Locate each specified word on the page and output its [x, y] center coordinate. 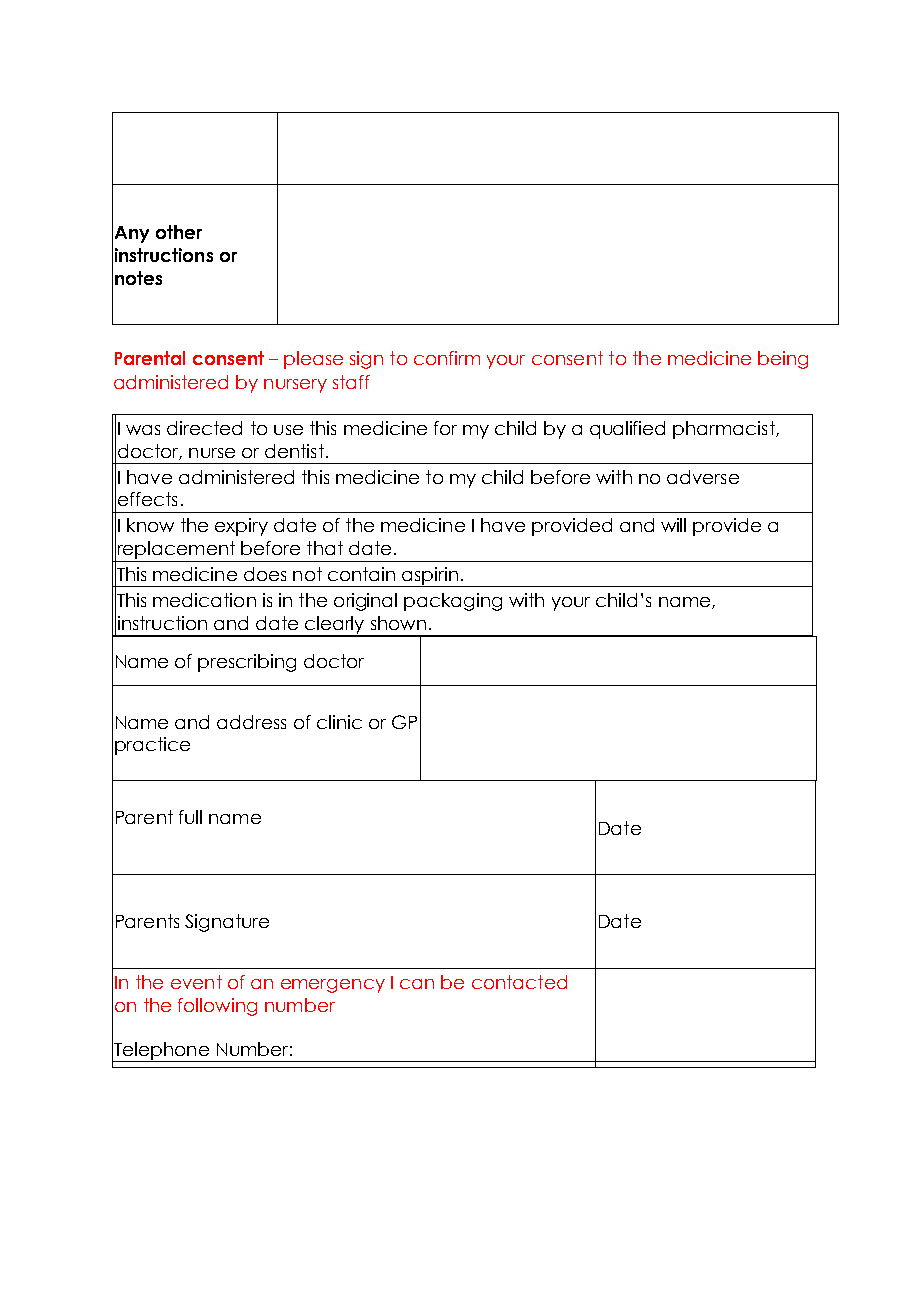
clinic [339, 722]
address [251, 722]
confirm [447, 358]
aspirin [431, 577]
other [179, 232]
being [783, 360]
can [417, 984]
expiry [241, 527]
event [196, 982]
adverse [703, 477]
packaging [453, 602]
